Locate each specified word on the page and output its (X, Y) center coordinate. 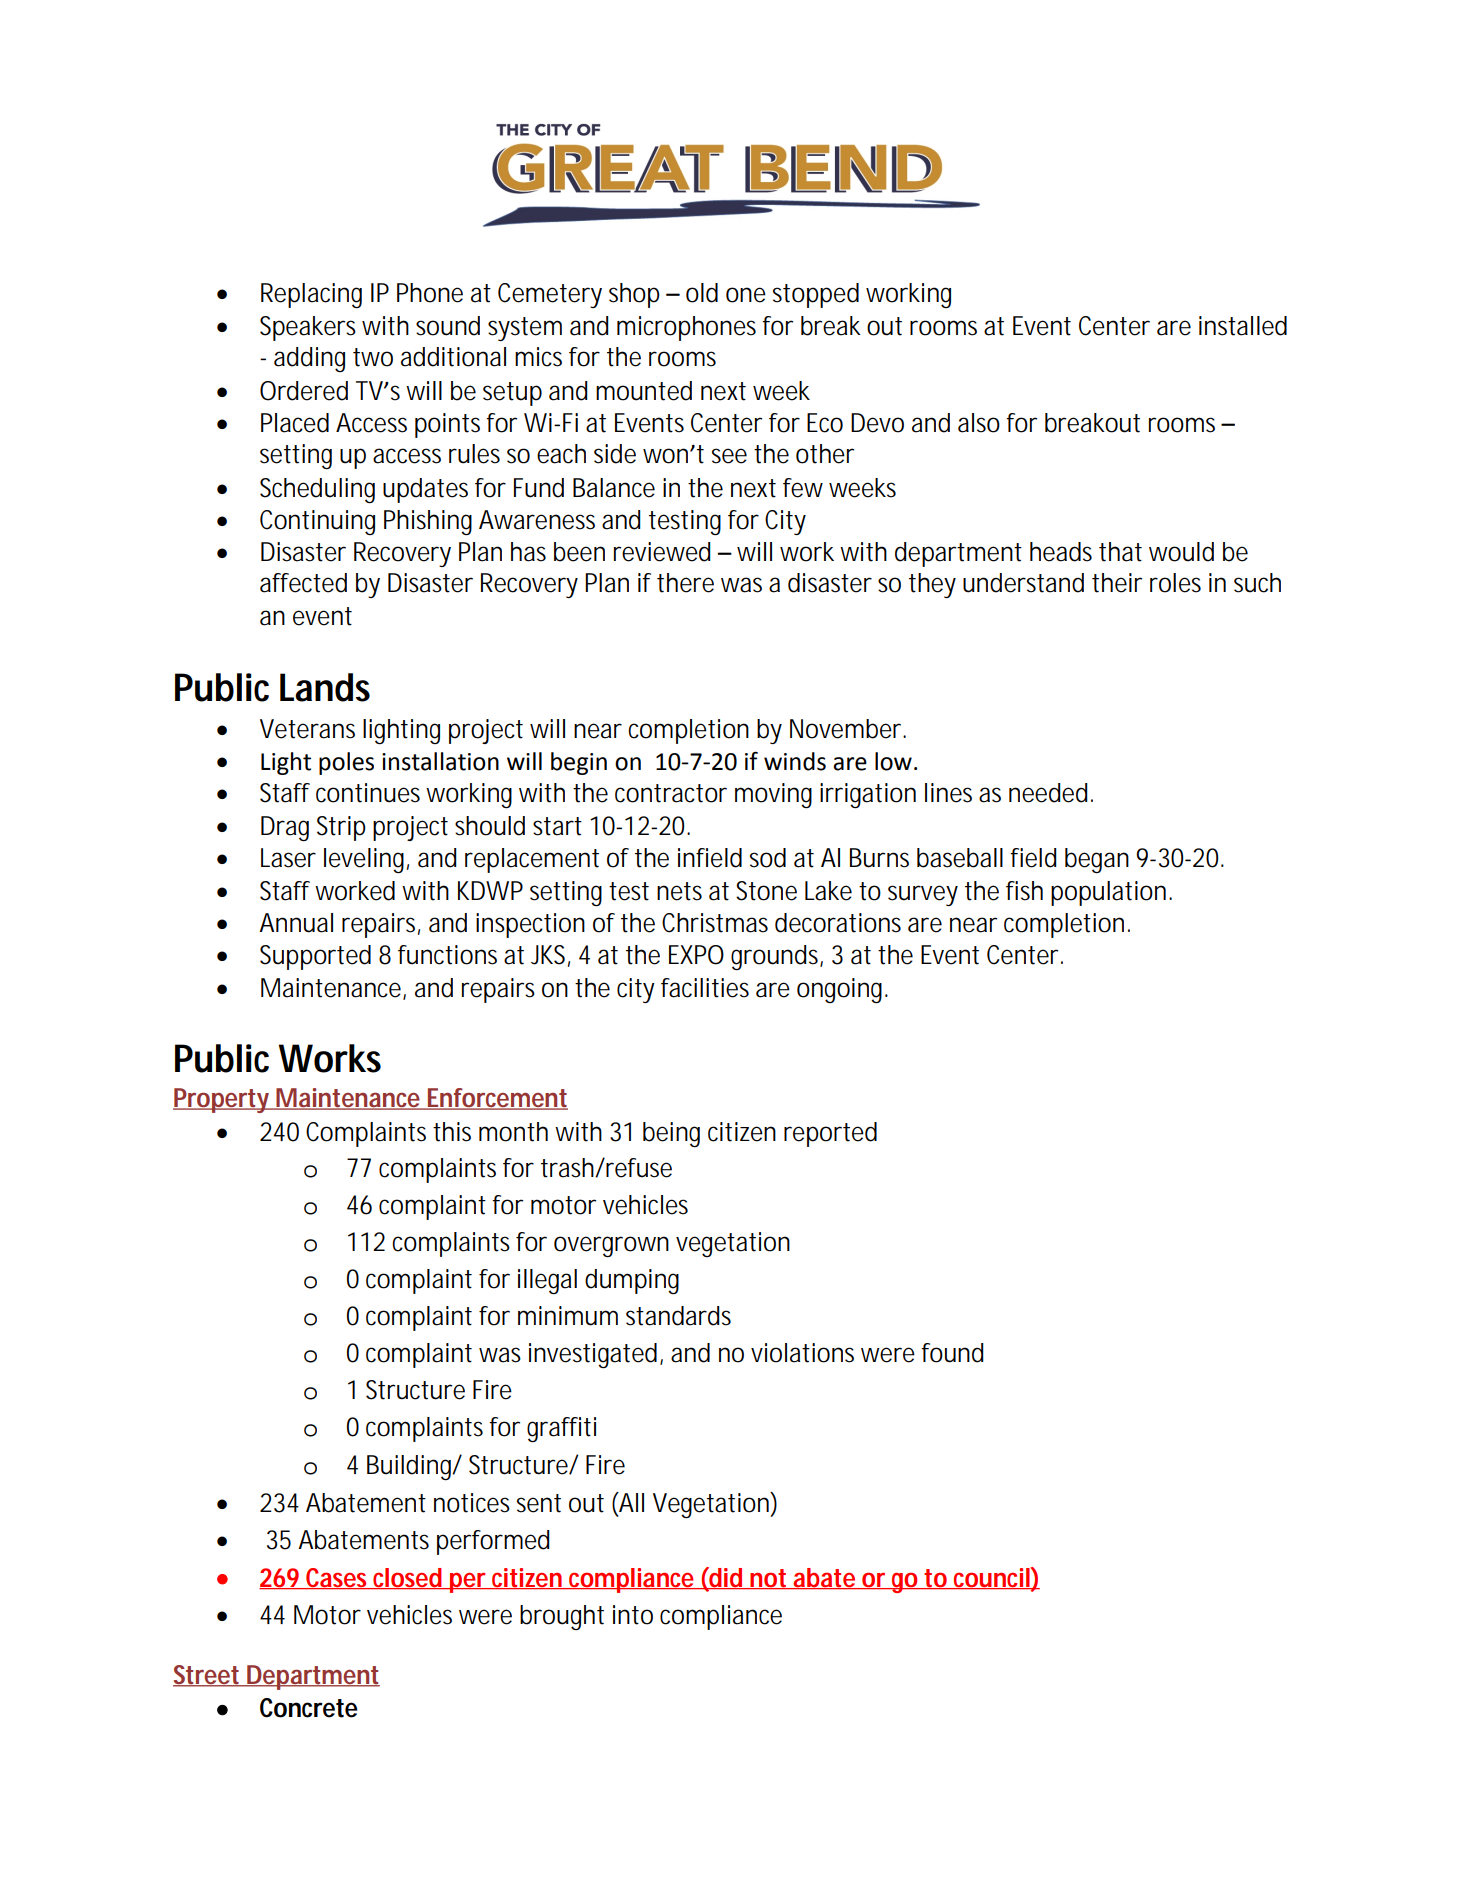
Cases (335, 1578)
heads (1061, 552)
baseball (960, 858)
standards (678, 1316)
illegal (547, 1281)
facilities (705, 988)
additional (453, 357)
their (1117, 583)
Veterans (307, 729)
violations (802, 1353)
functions (447, 955)
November (845, 729)
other (825, 454)
